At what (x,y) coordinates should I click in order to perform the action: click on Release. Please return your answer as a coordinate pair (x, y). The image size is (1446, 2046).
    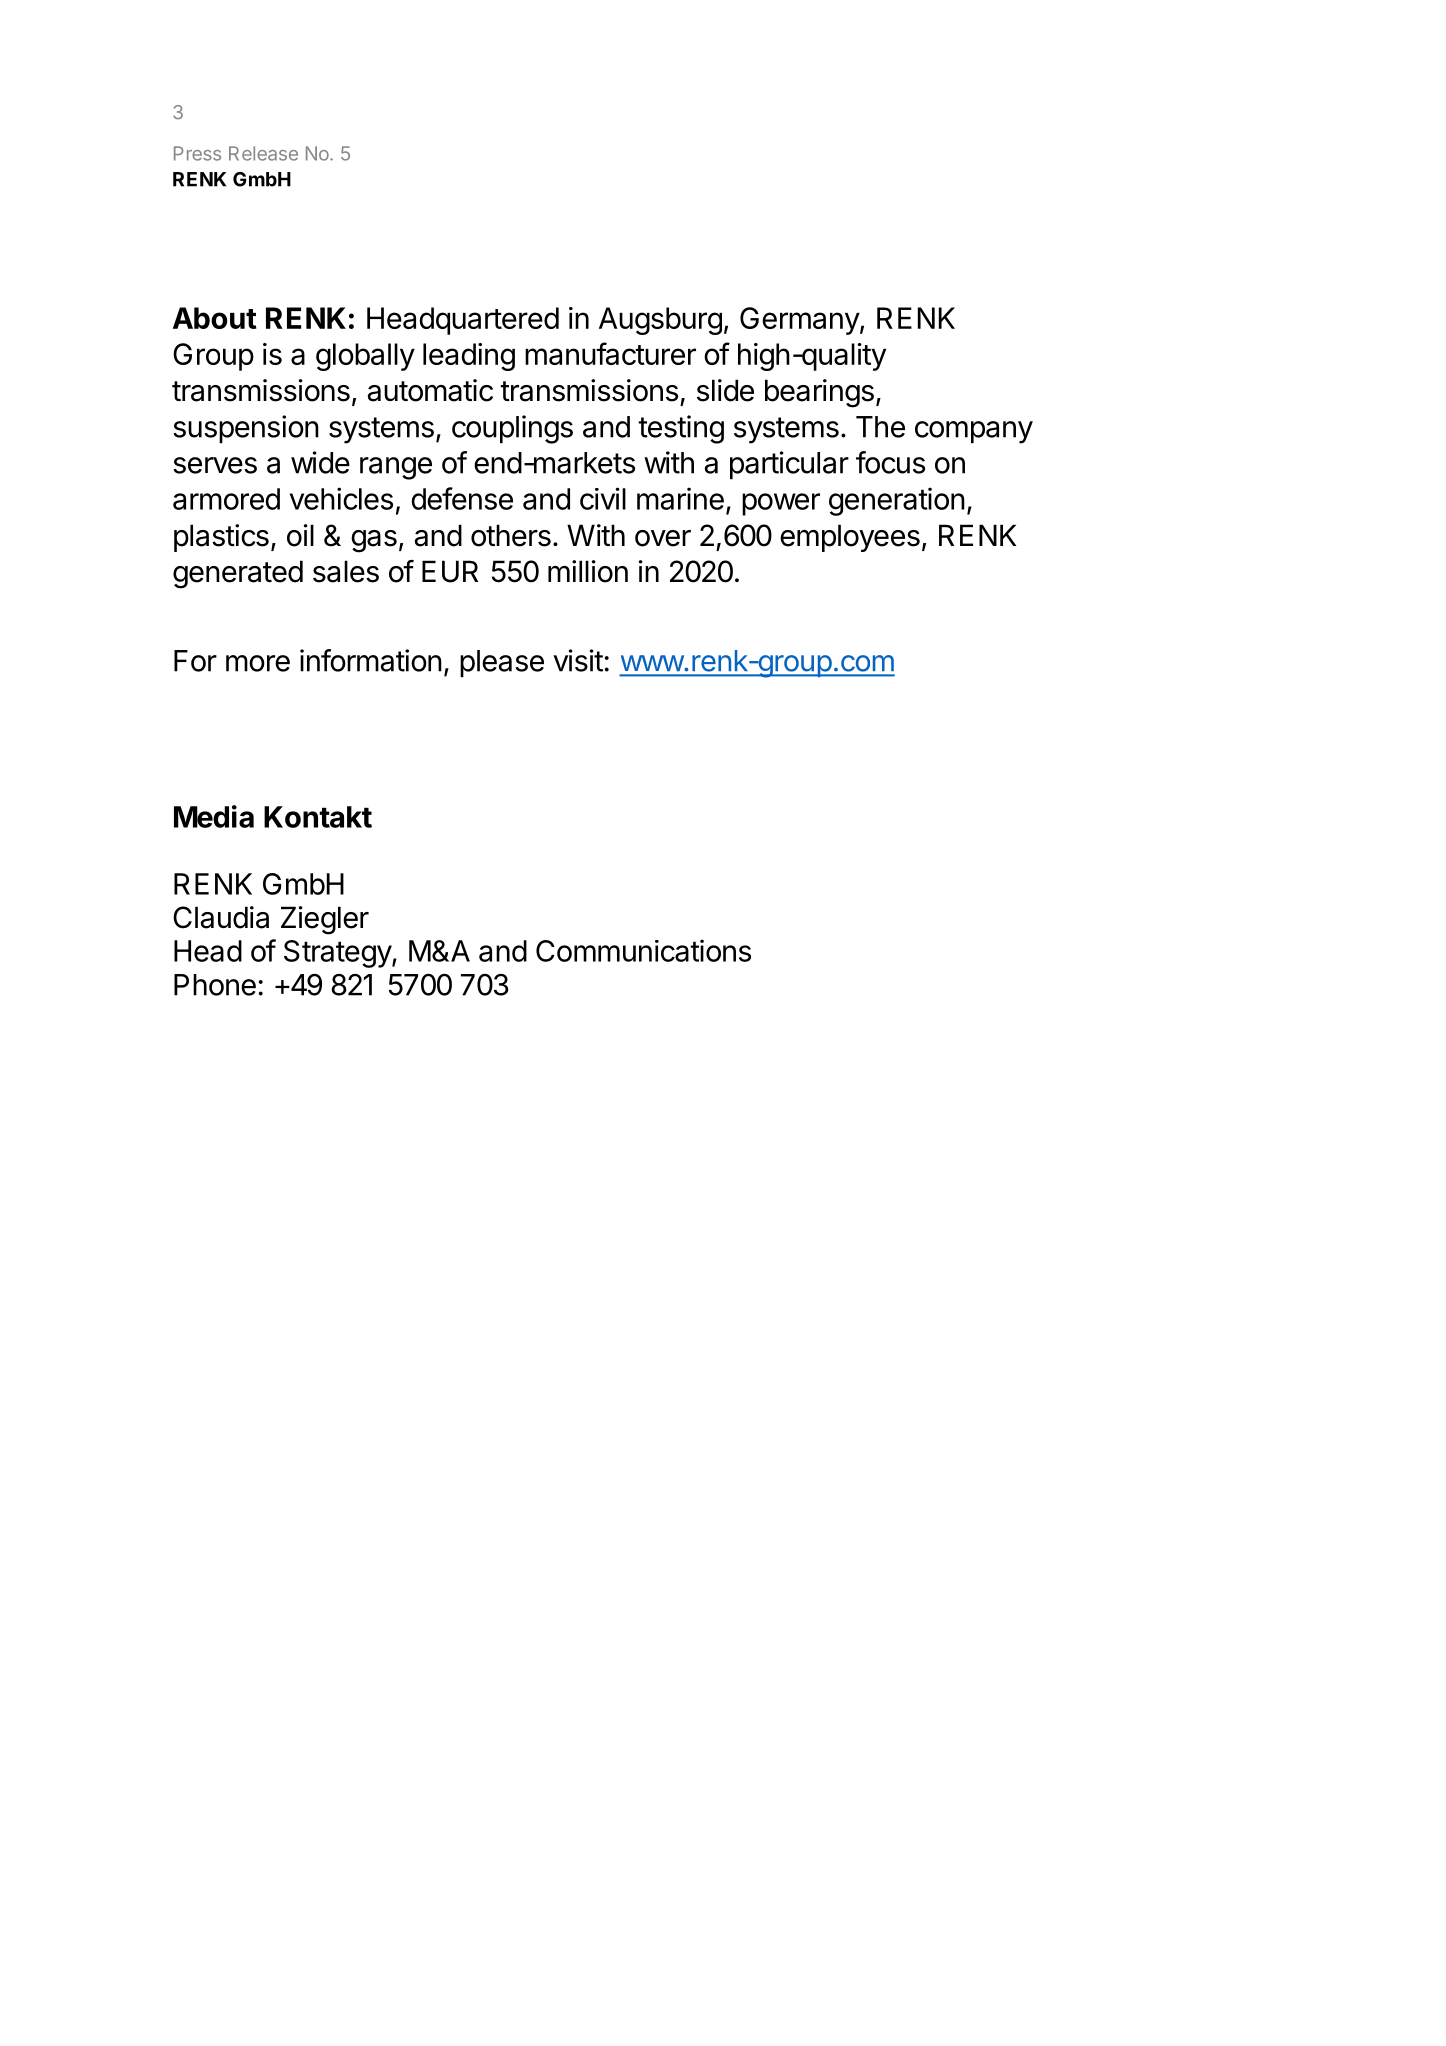
    Looking at the image, I should click on (263, 153).
